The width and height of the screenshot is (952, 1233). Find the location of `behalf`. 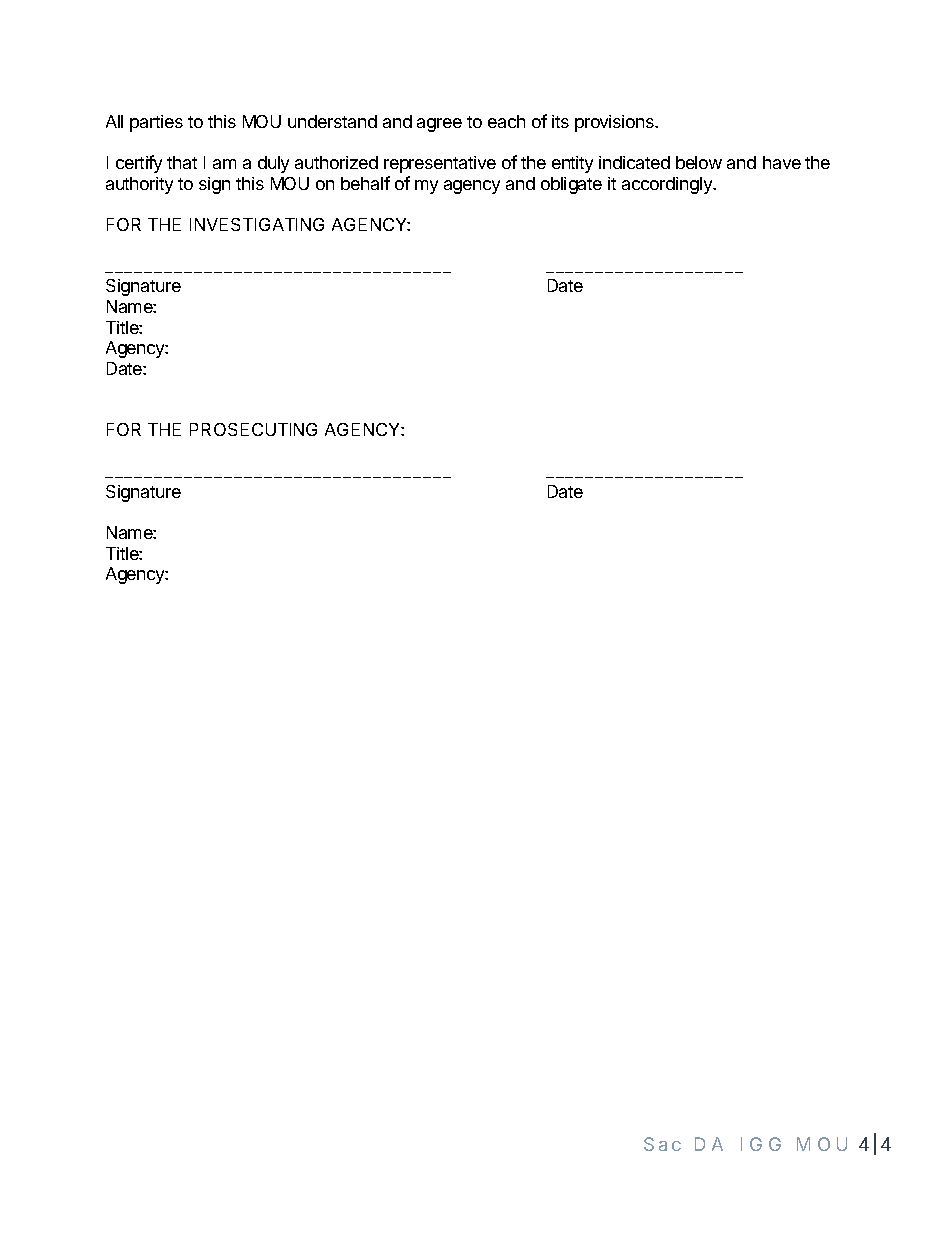

behalf is located at coordinates (365, 183).
